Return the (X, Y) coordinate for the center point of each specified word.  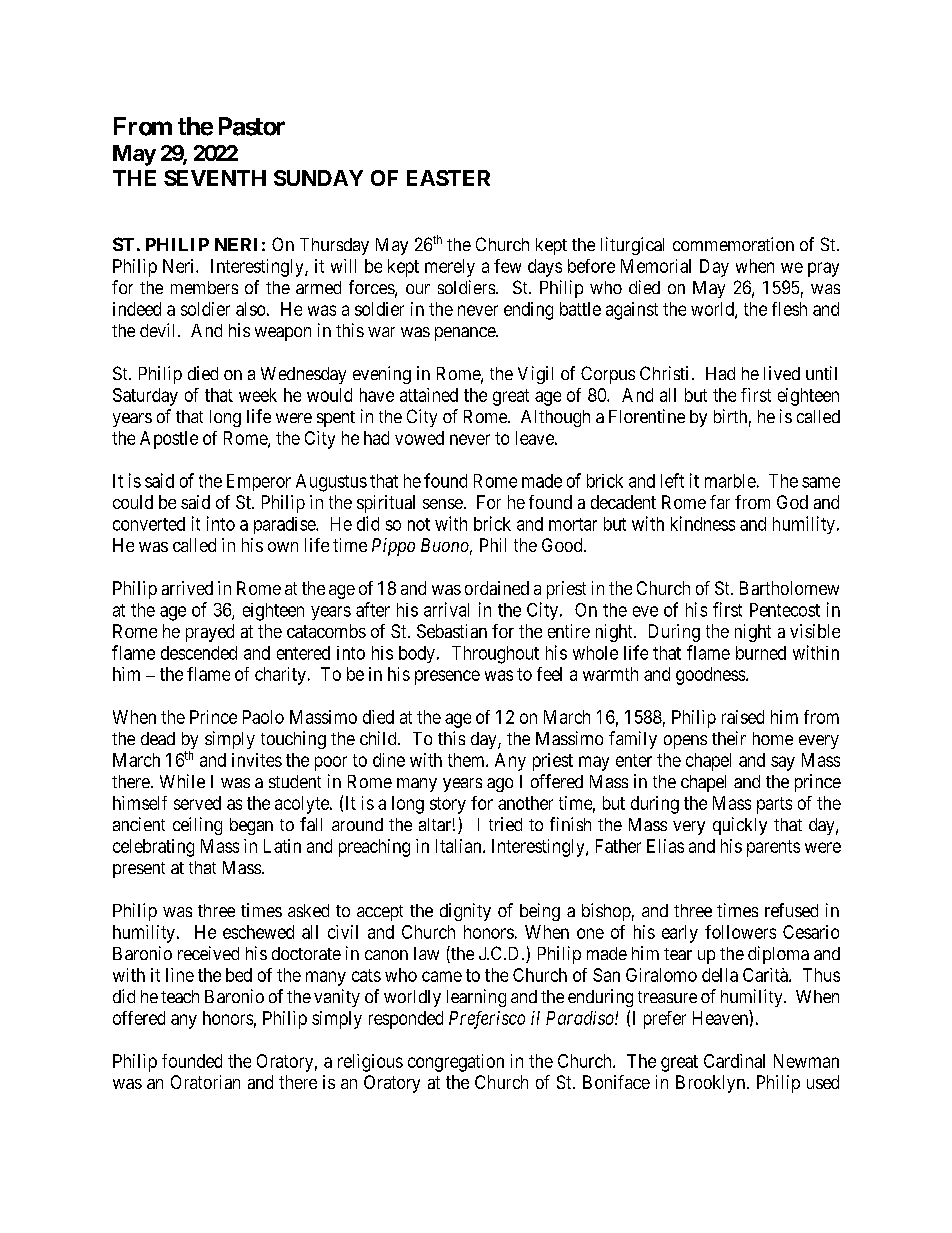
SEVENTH (215, 178)
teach (180, 996)
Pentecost (785, 610)
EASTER (448, 178)
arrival (446, 609)
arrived (187, 588)
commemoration (733, 244)
